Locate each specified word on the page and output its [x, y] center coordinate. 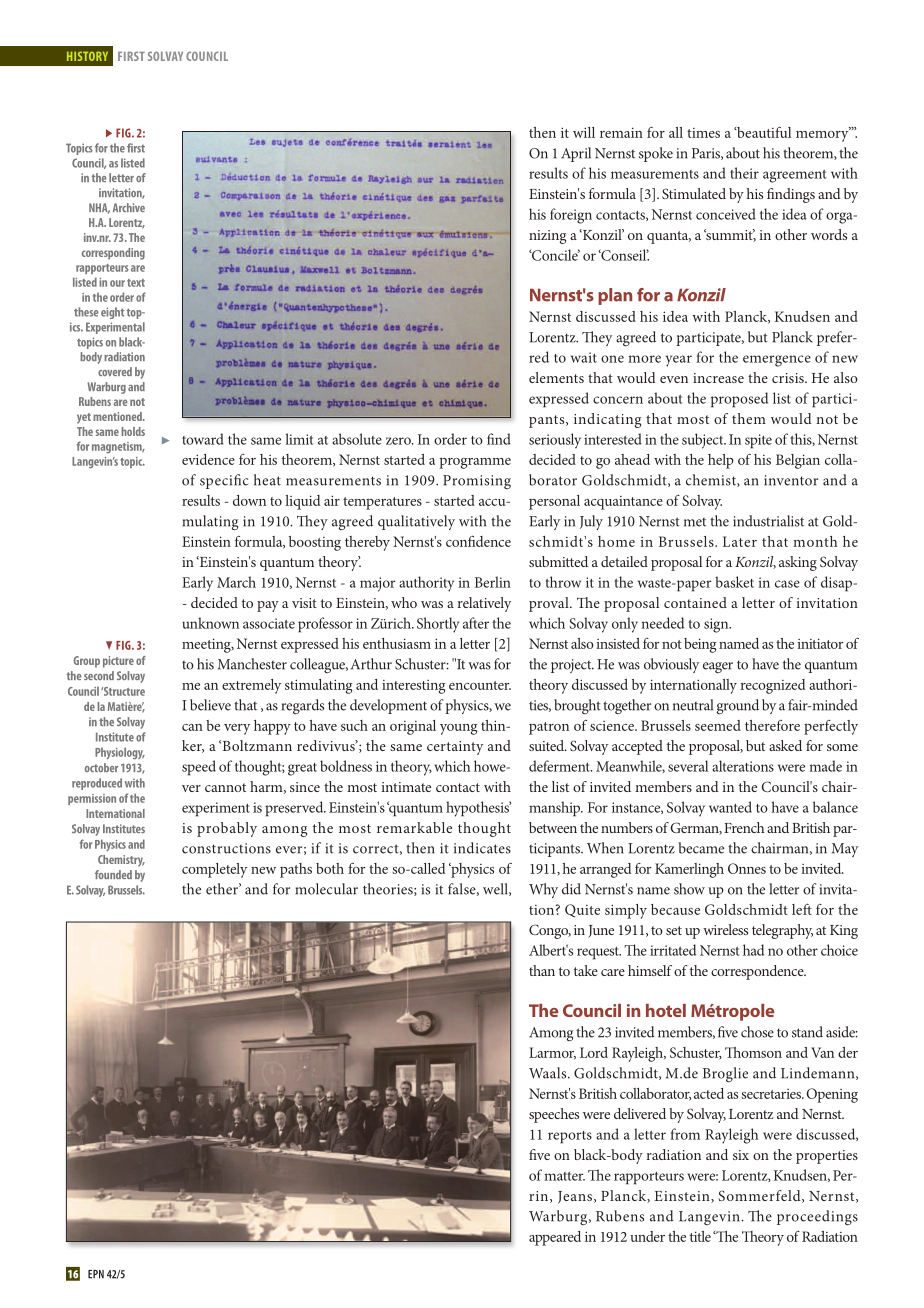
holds [133, 431]
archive [129, 207]
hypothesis [478, 809]
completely [214, 870]
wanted [730, 807]
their [744, 173]
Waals [549, 1073]
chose [757, 1032]
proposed [739, 400]
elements [556, 377]
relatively [484, 604]
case [787, 584]
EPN [96, 1274]
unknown [210, 623]
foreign [571, 216]
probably [227, 829]
